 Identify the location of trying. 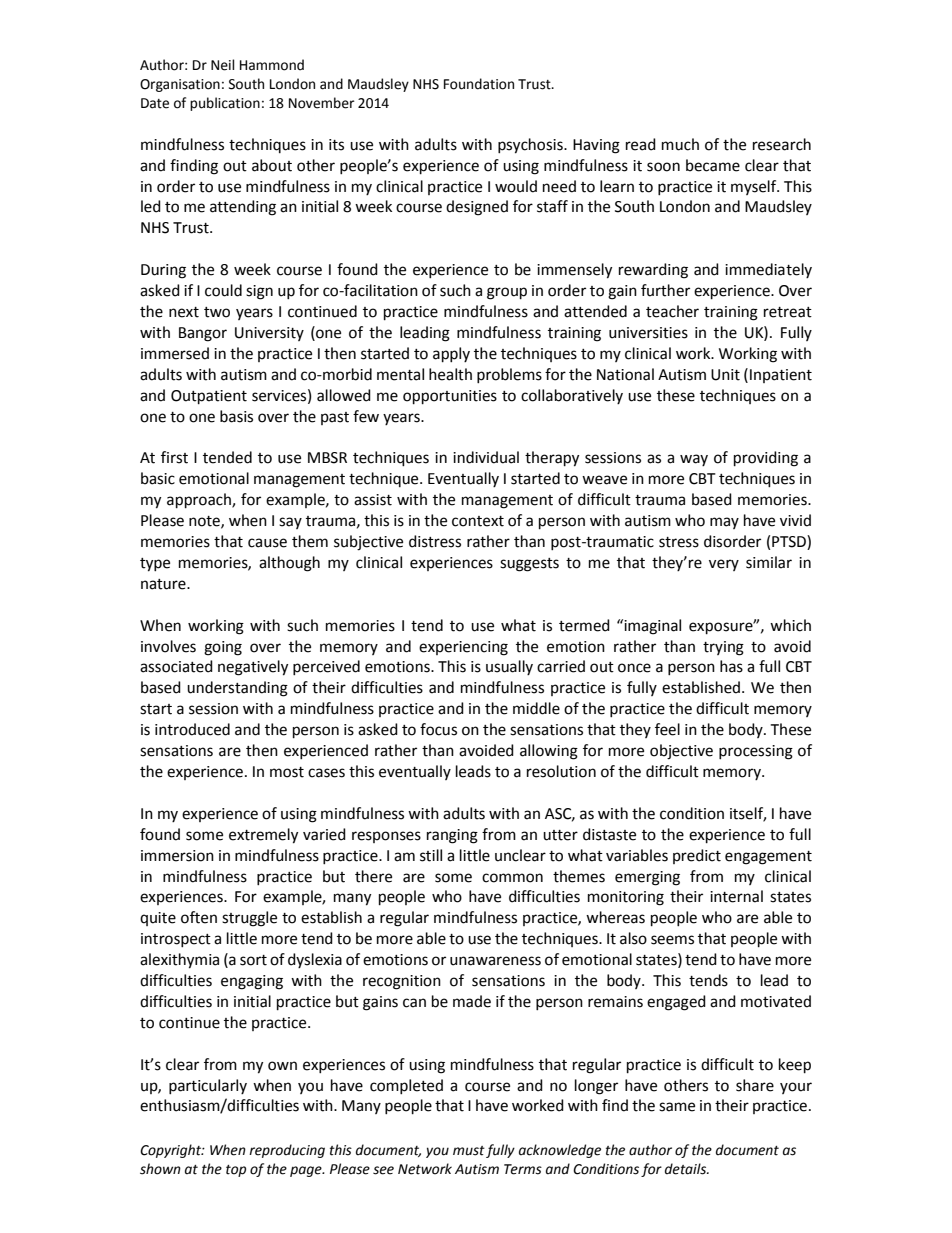
(723, 648).
